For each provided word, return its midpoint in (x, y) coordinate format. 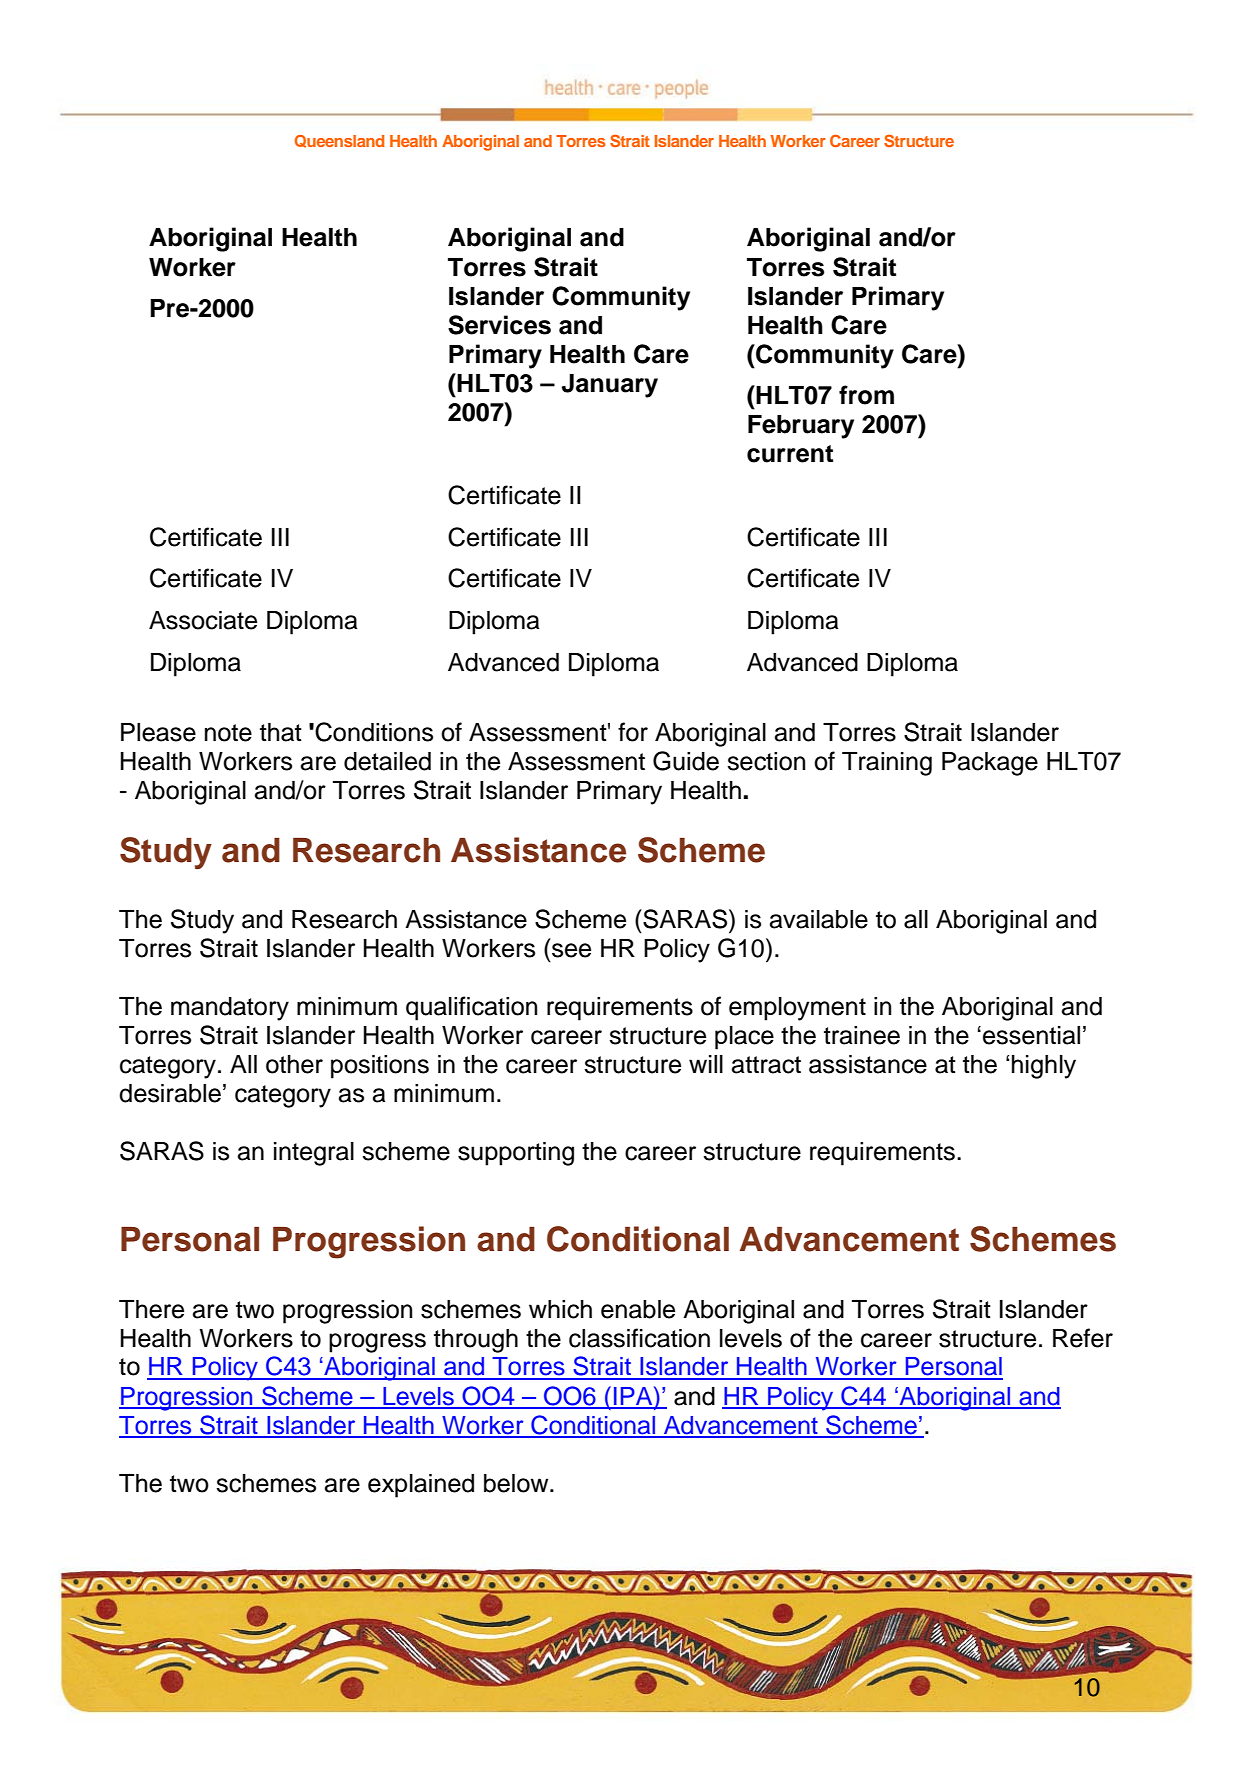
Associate (203, 620)
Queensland (339, 141)
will (706, 1064)
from (866, 395)
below (517, 1483)
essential (1031, 1035)
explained (421, 1486)
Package (990, 764)
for (633, 732)
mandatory (230, 1009)
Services (499, 325)
